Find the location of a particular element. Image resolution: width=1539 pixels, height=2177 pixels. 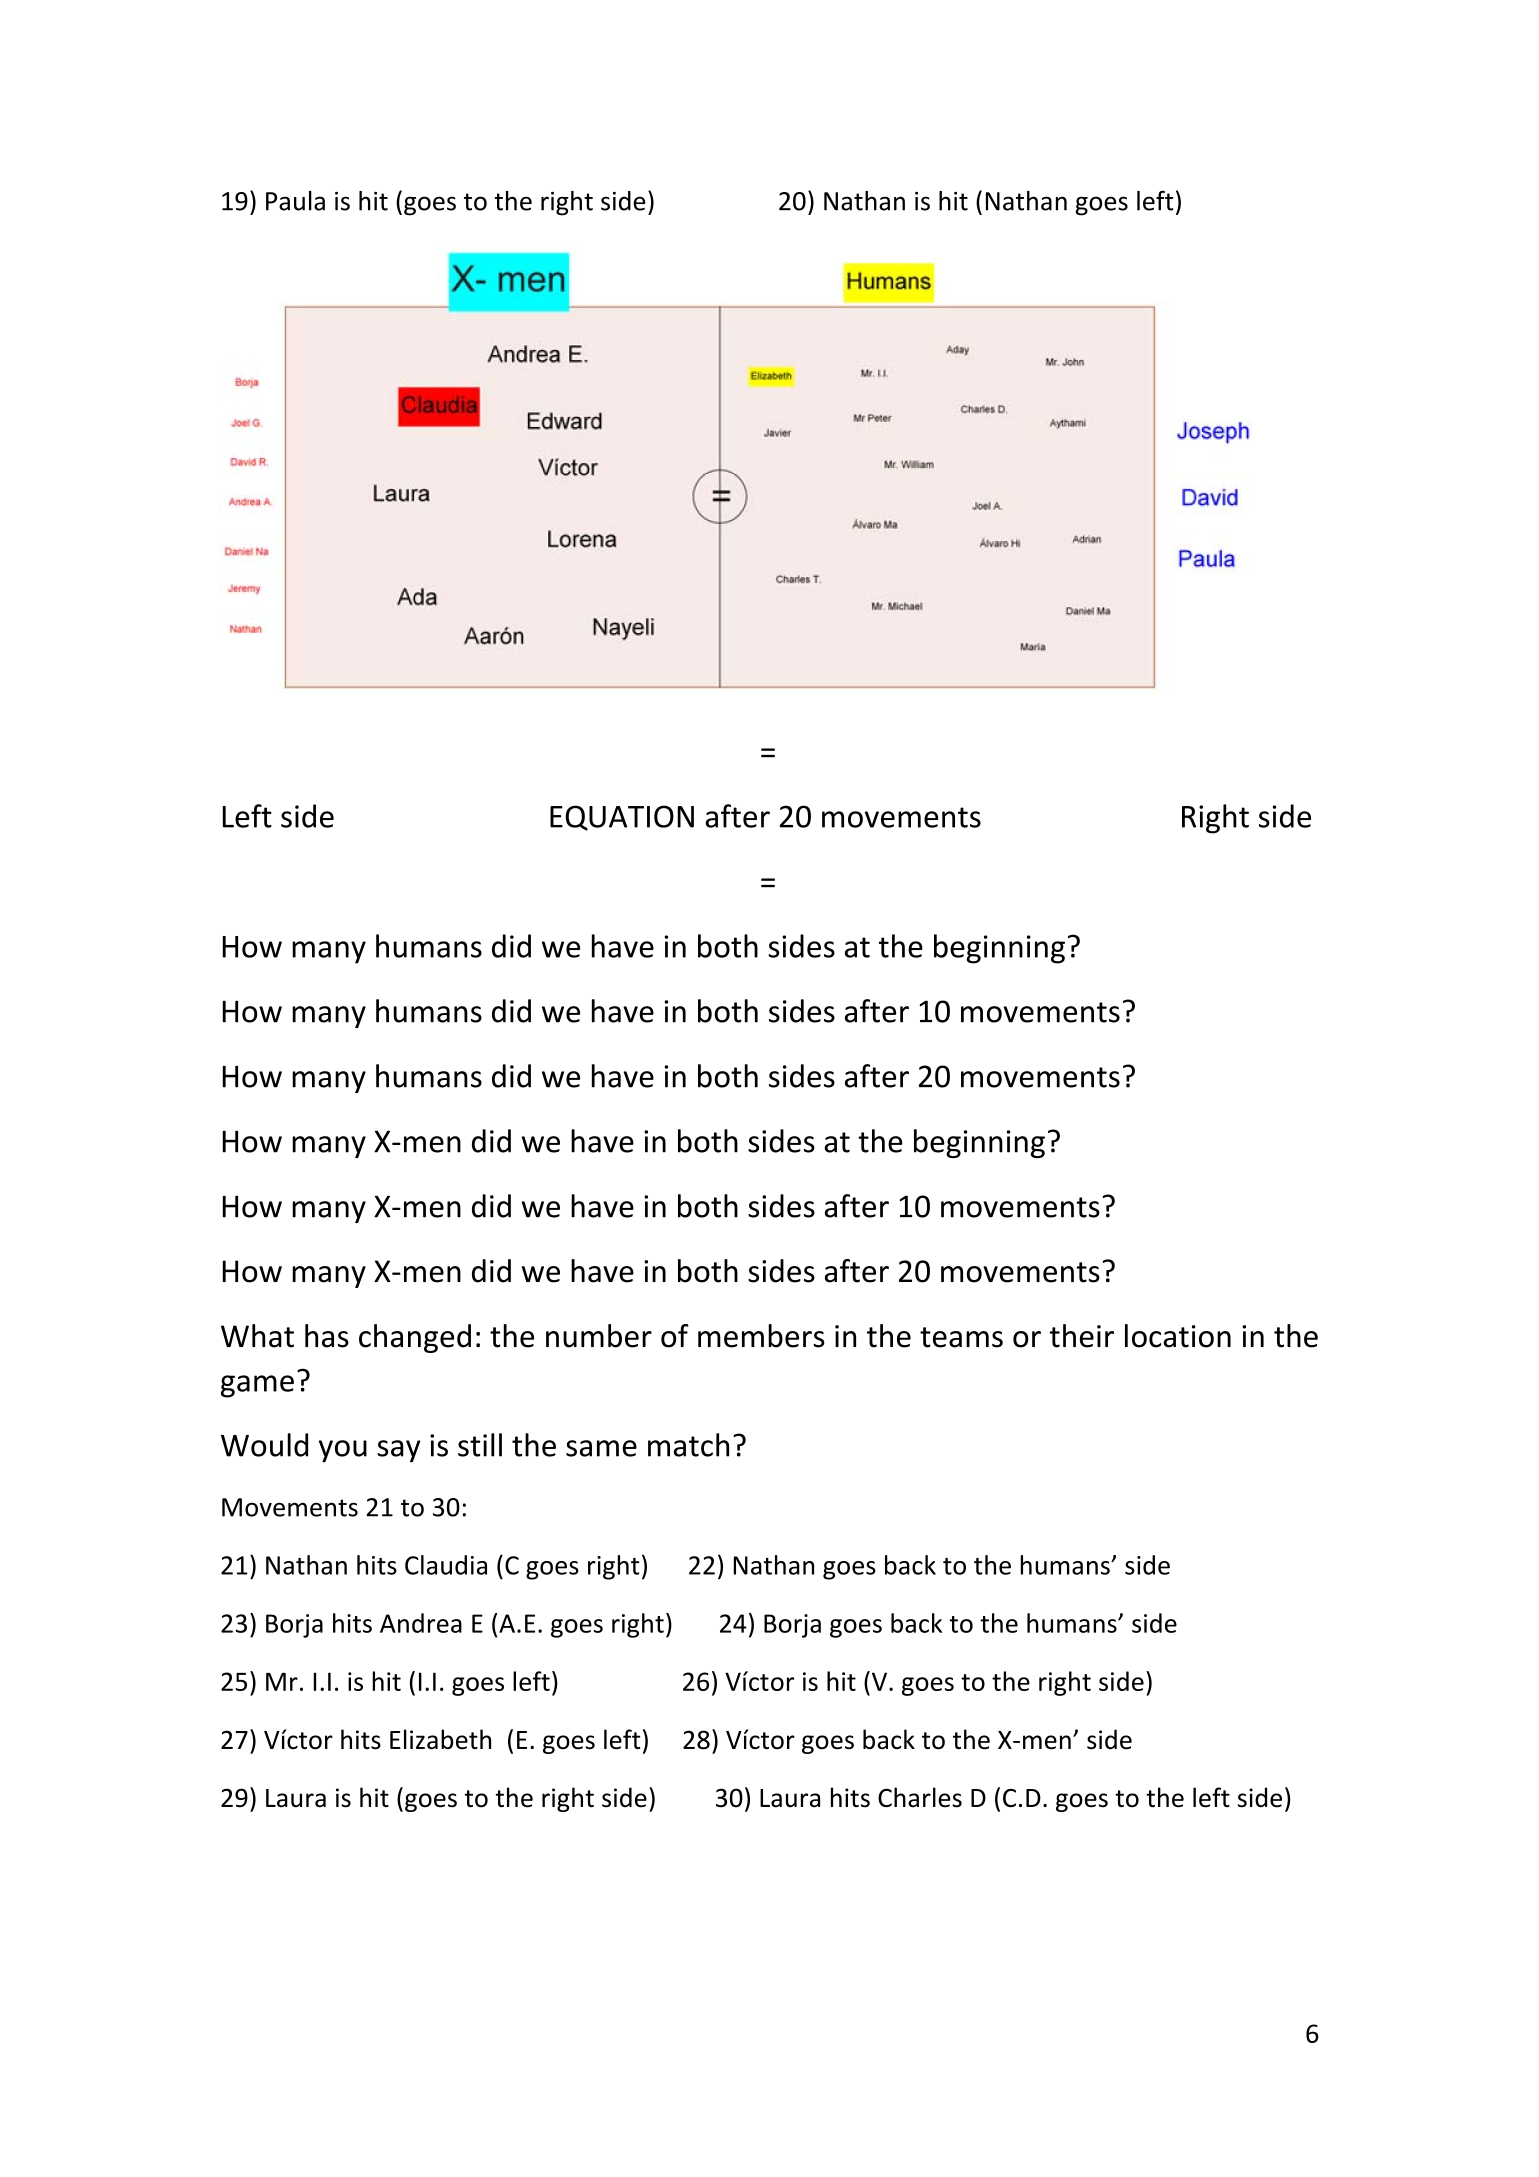

EQUATION is located at coordinates (622, 818).
